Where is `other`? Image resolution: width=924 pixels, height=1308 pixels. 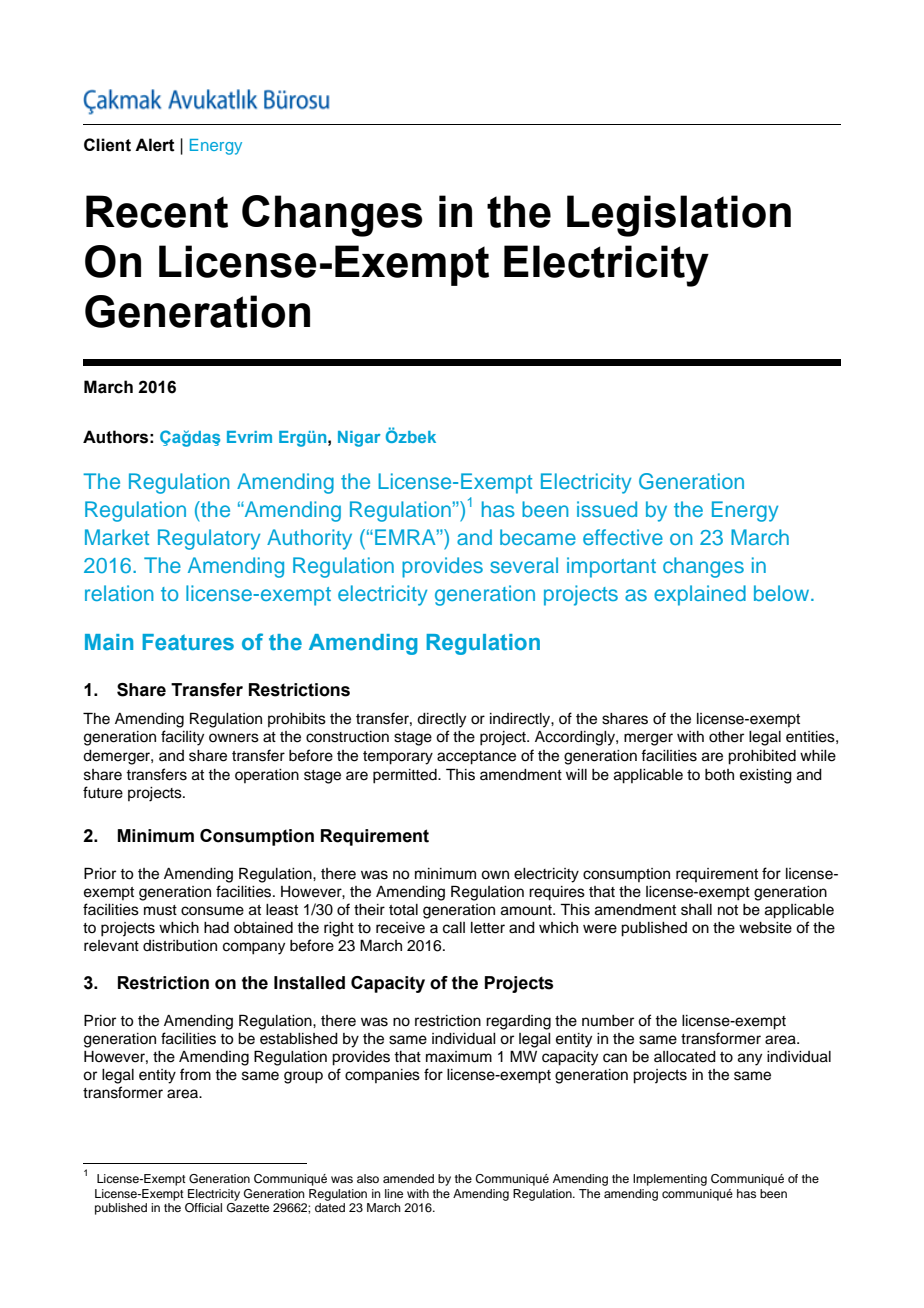 other is located at coordinates (726, 737).
